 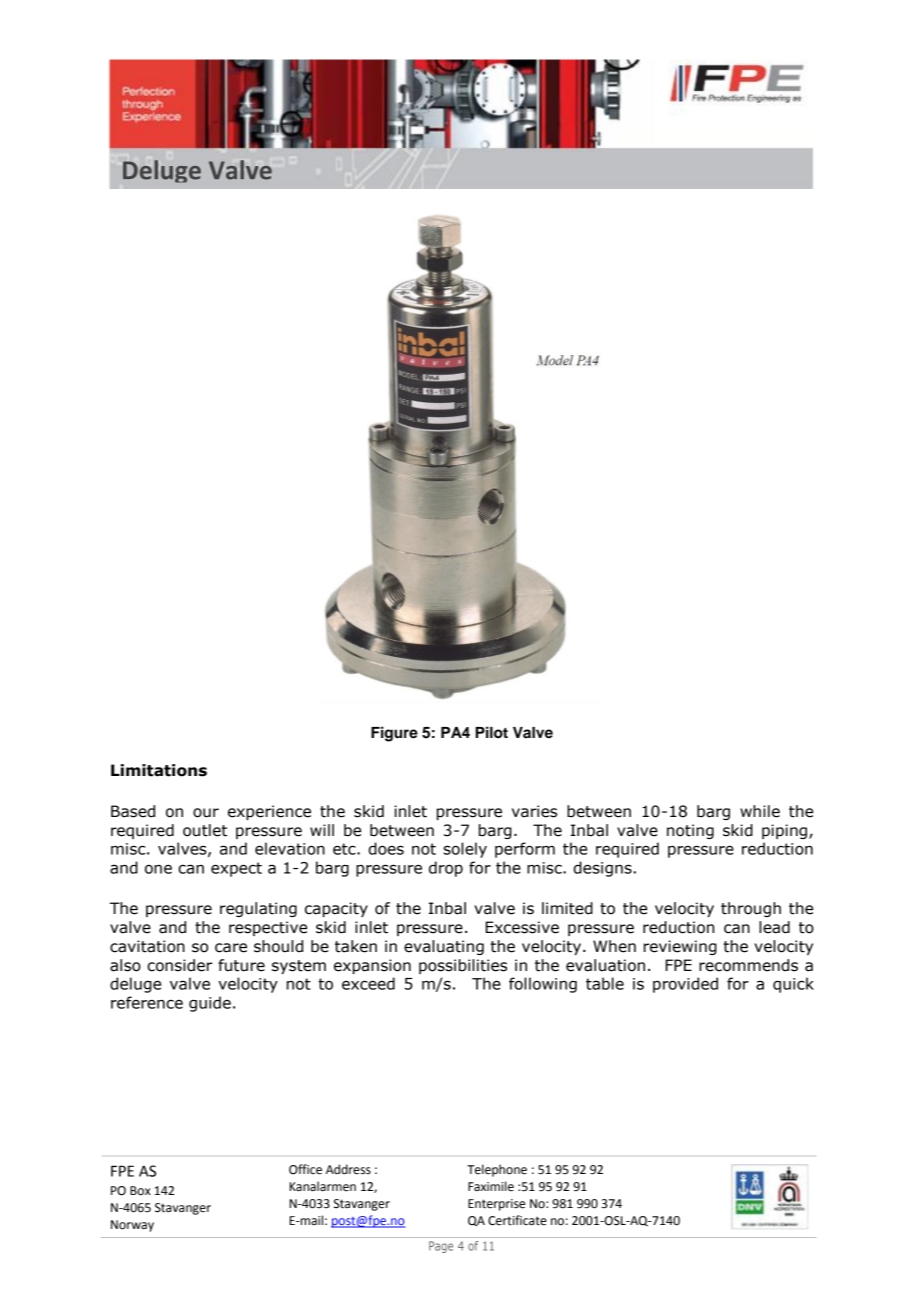 I want to click on noting, so click(x=690, y=831).
